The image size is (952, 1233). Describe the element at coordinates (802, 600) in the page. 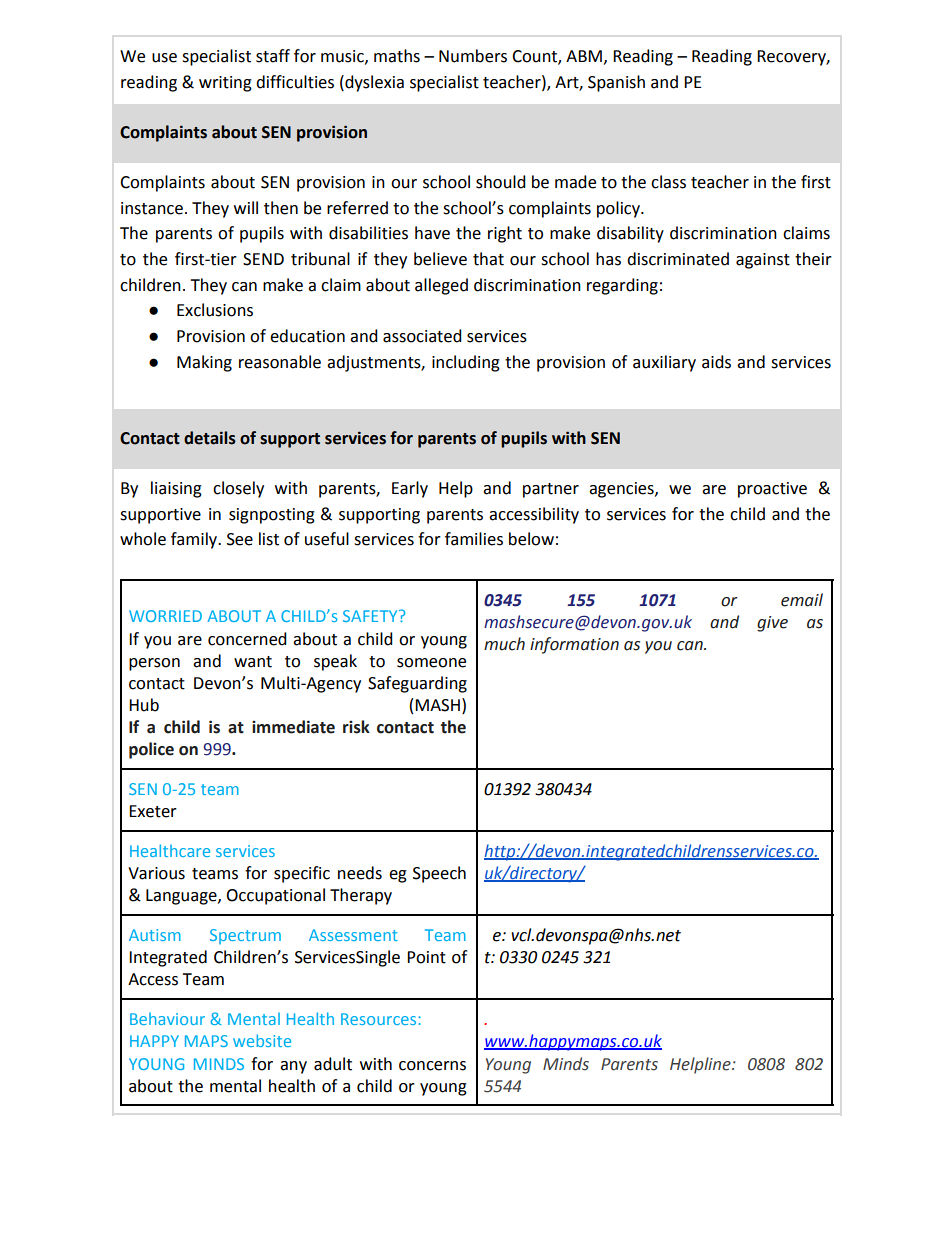

I see `email` at that location.
